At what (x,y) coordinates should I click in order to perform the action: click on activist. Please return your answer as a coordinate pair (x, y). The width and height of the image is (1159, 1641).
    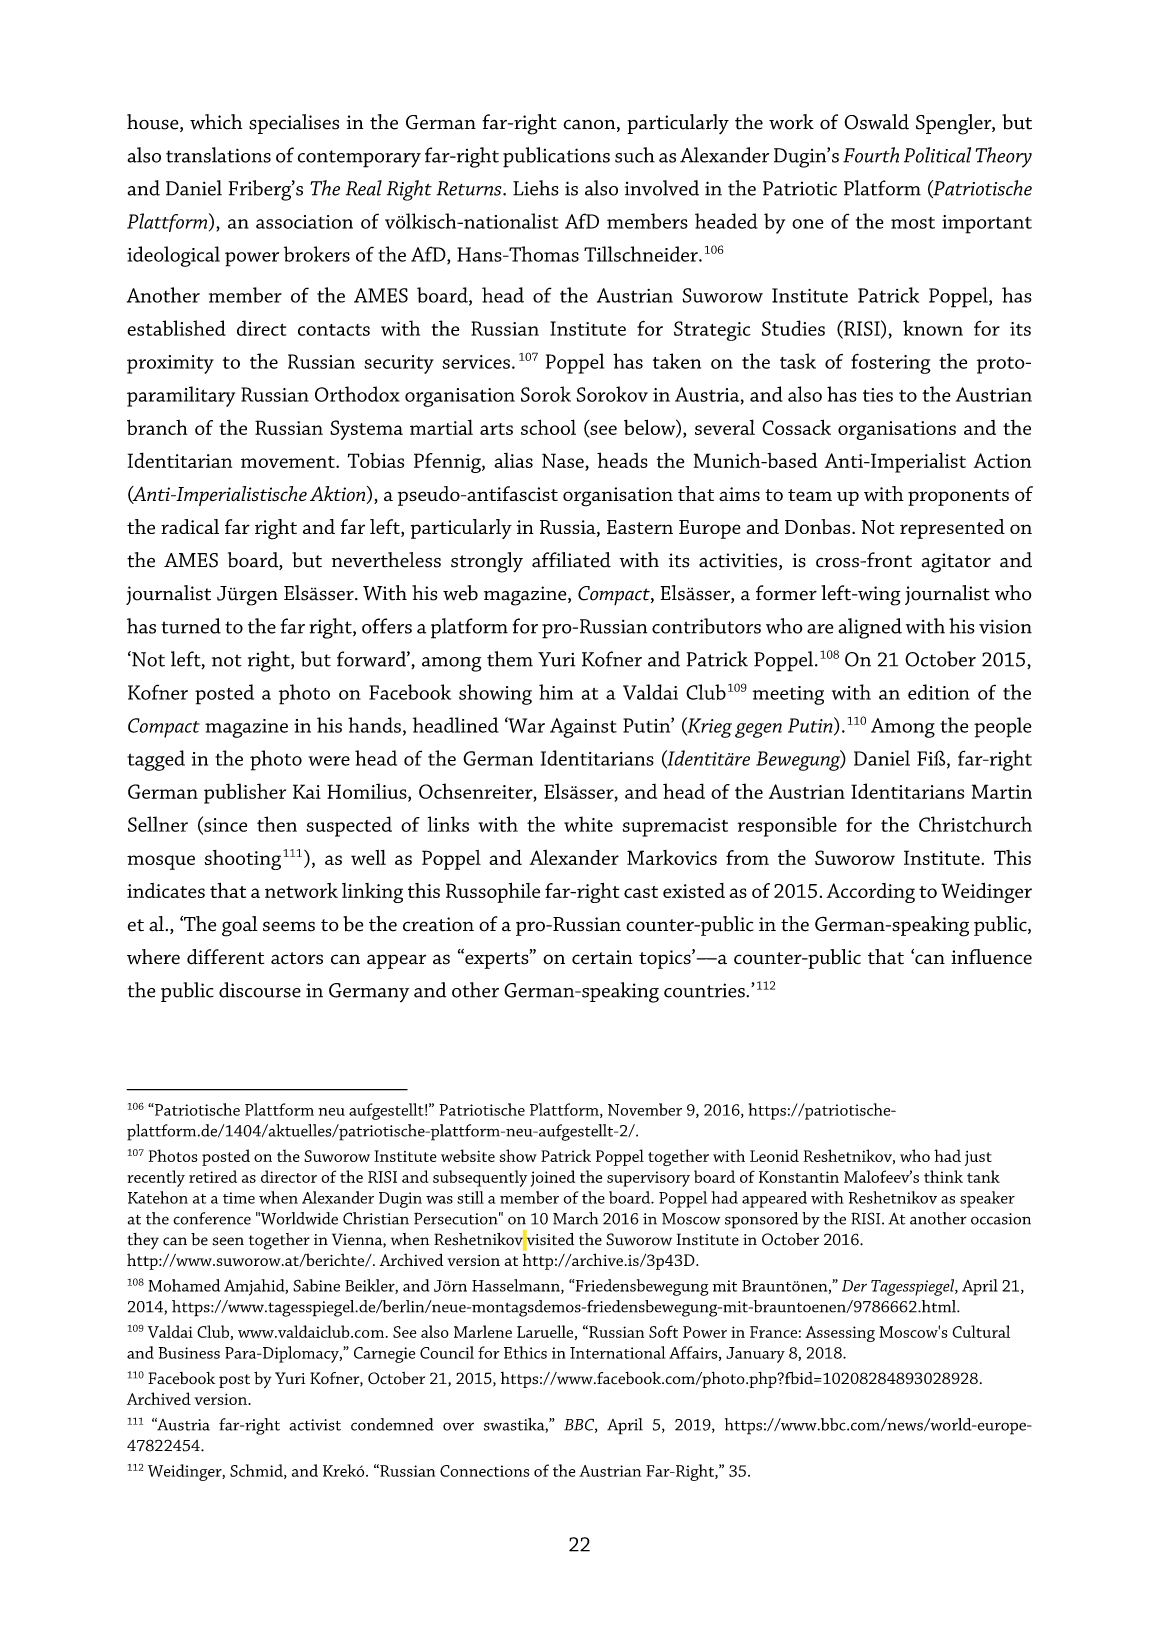
    Looking at the image, I should click on (315, 1425).
